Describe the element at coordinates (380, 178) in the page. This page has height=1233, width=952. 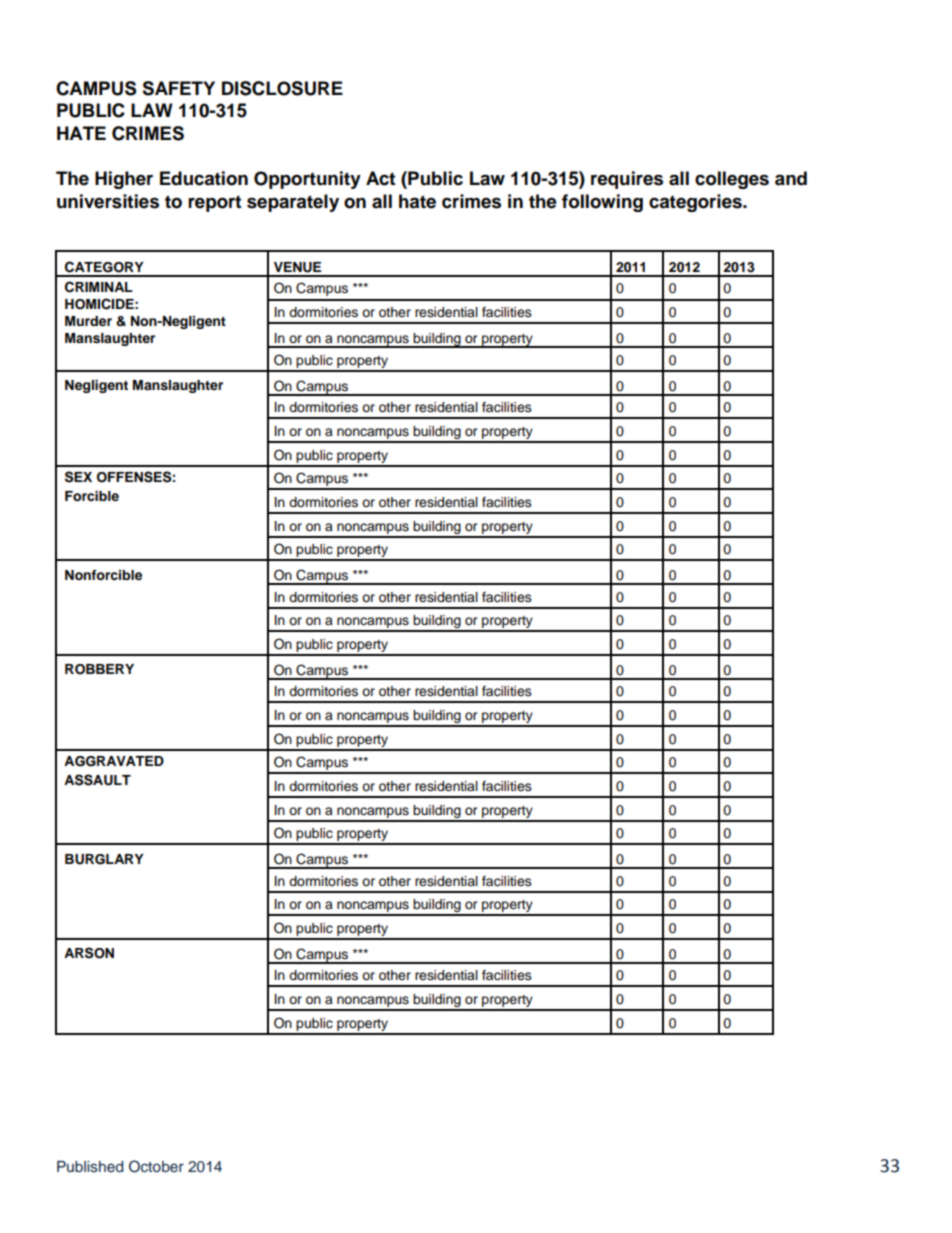
I see `Act` at that location.
